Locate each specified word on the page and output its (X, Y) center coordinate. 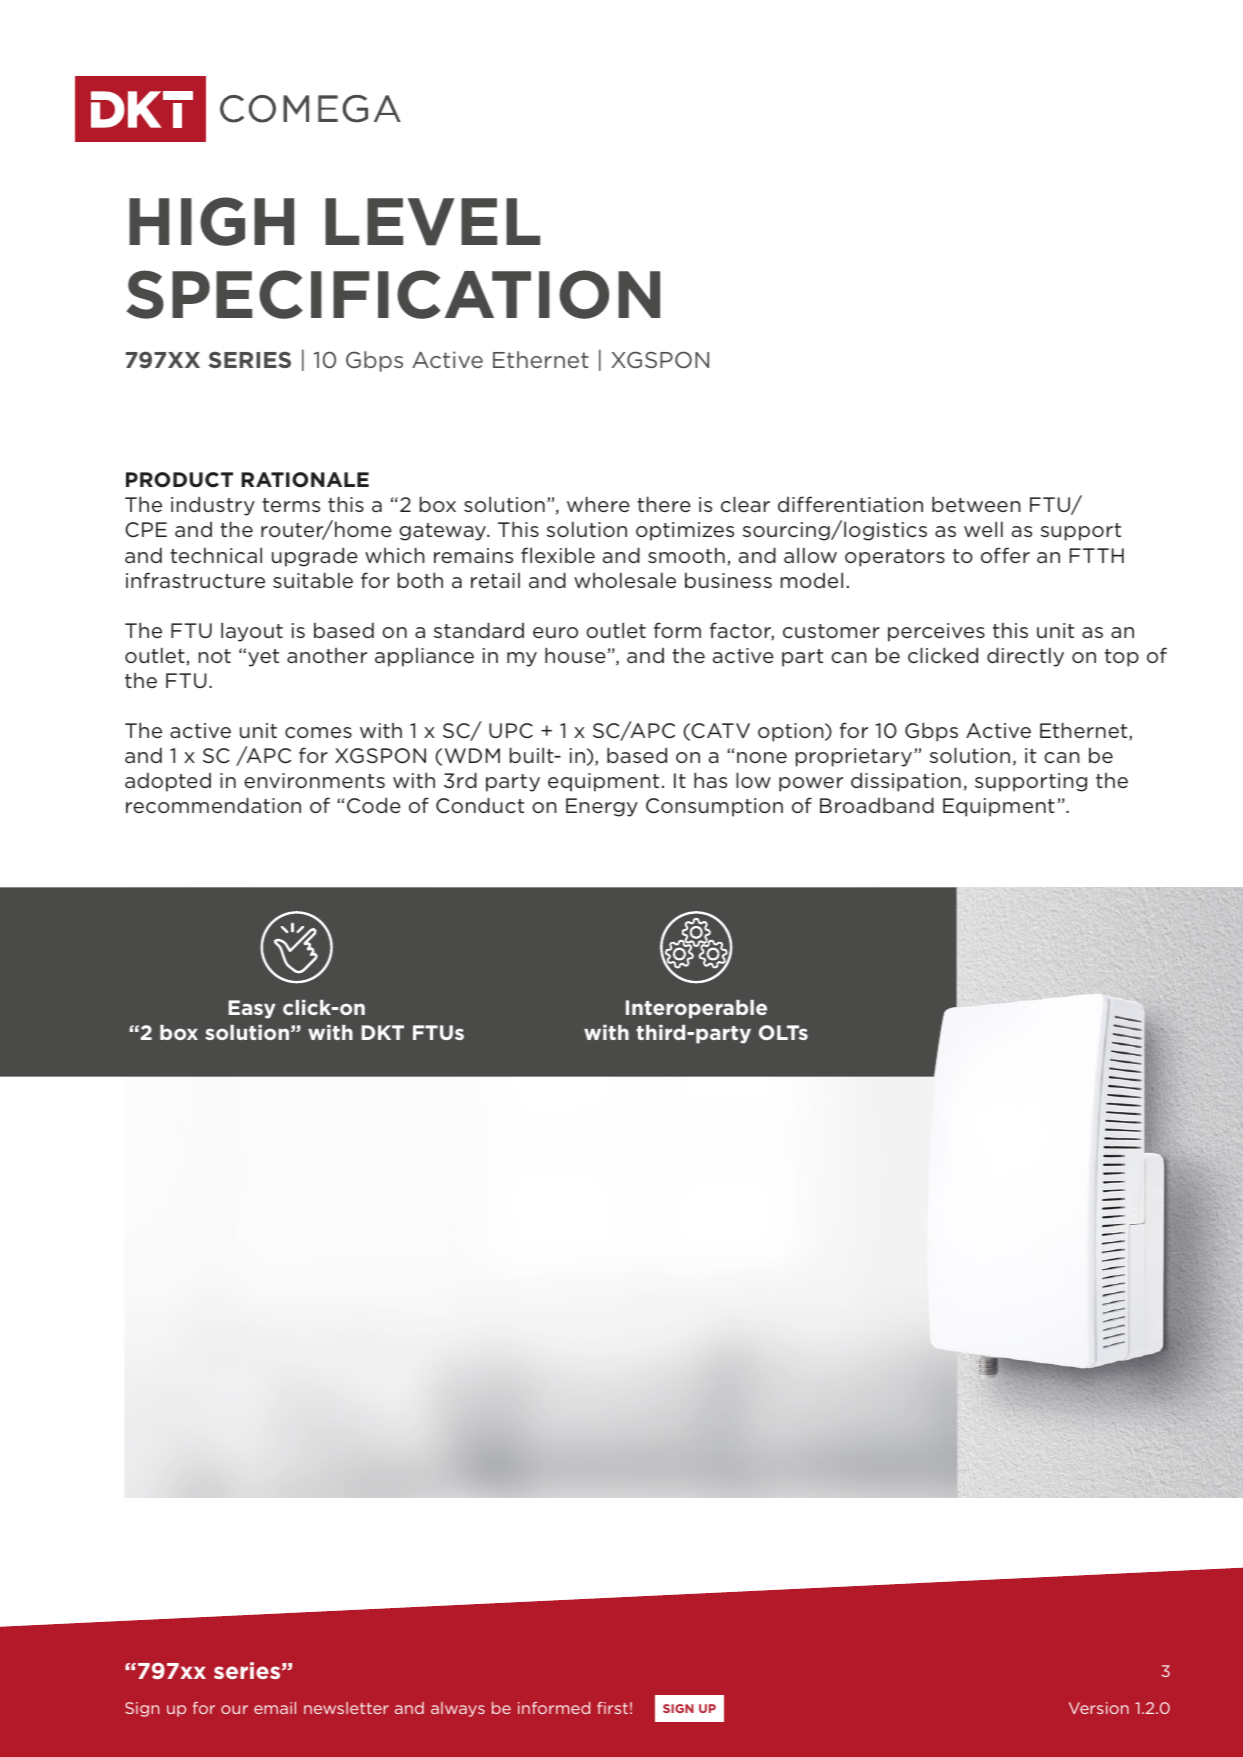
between (976, 504)
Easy (252, 1009)
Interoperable (696, 1009)
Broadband (877, 805)
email (275, 1708)
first (612, 1708)
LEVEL (432, 222)
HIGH (211, 221)
